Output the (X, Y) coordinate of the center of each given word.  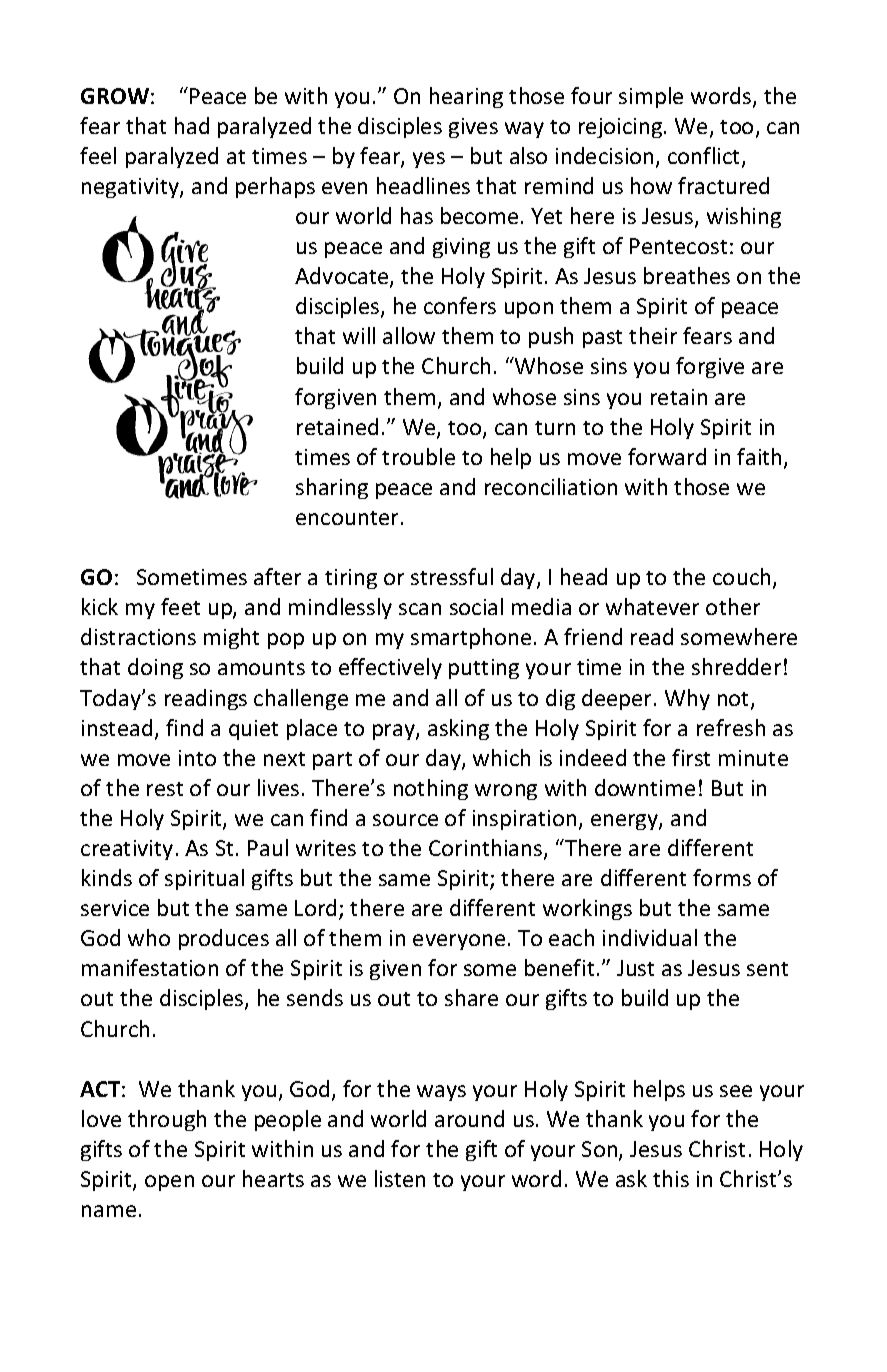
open (169, 1183)
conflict (705, 157)
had (192, 125)
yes (429, 160)
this (671, 1178)
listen (400, 1178)
